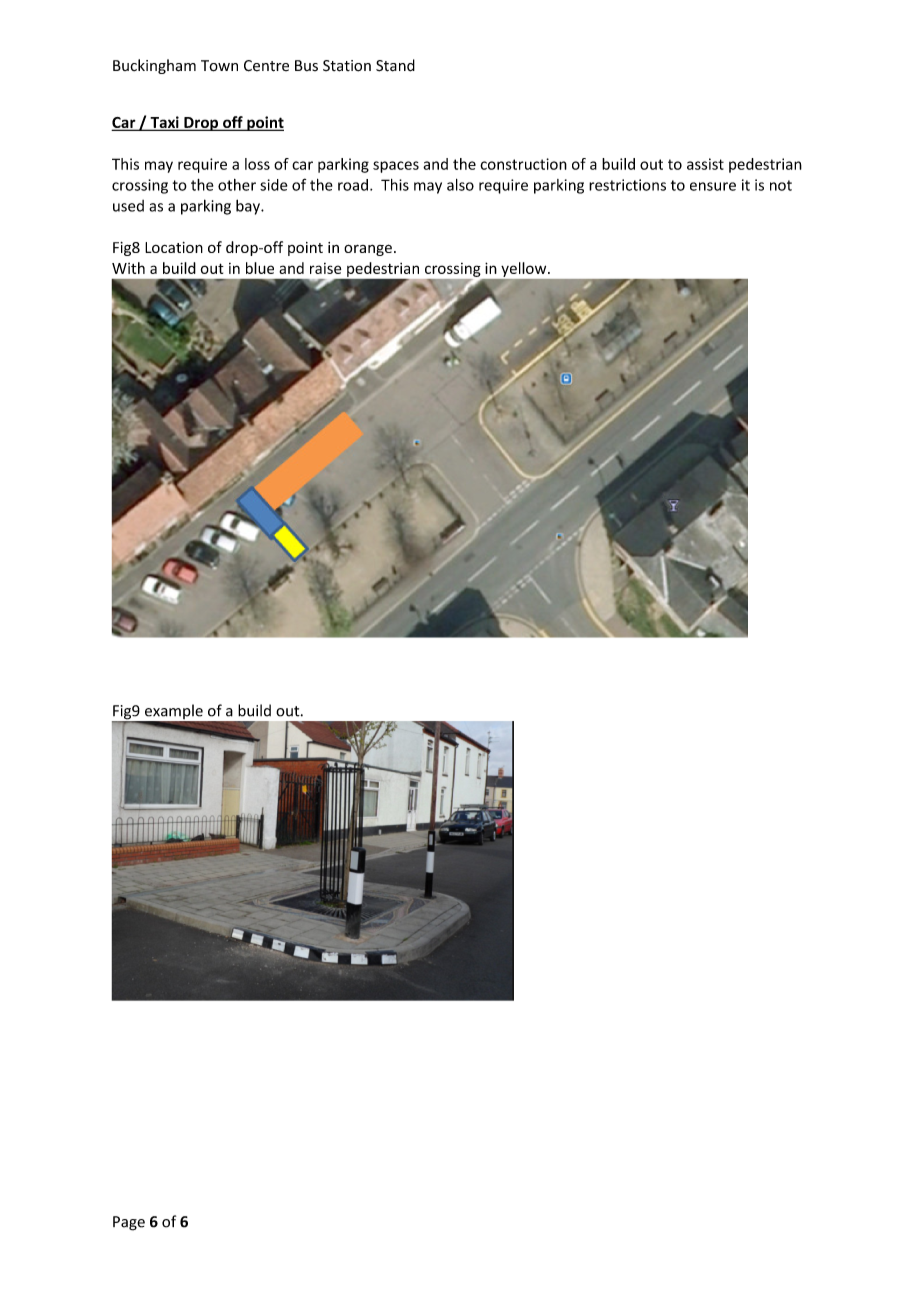  I want to click on construction, so click(523, 164).
